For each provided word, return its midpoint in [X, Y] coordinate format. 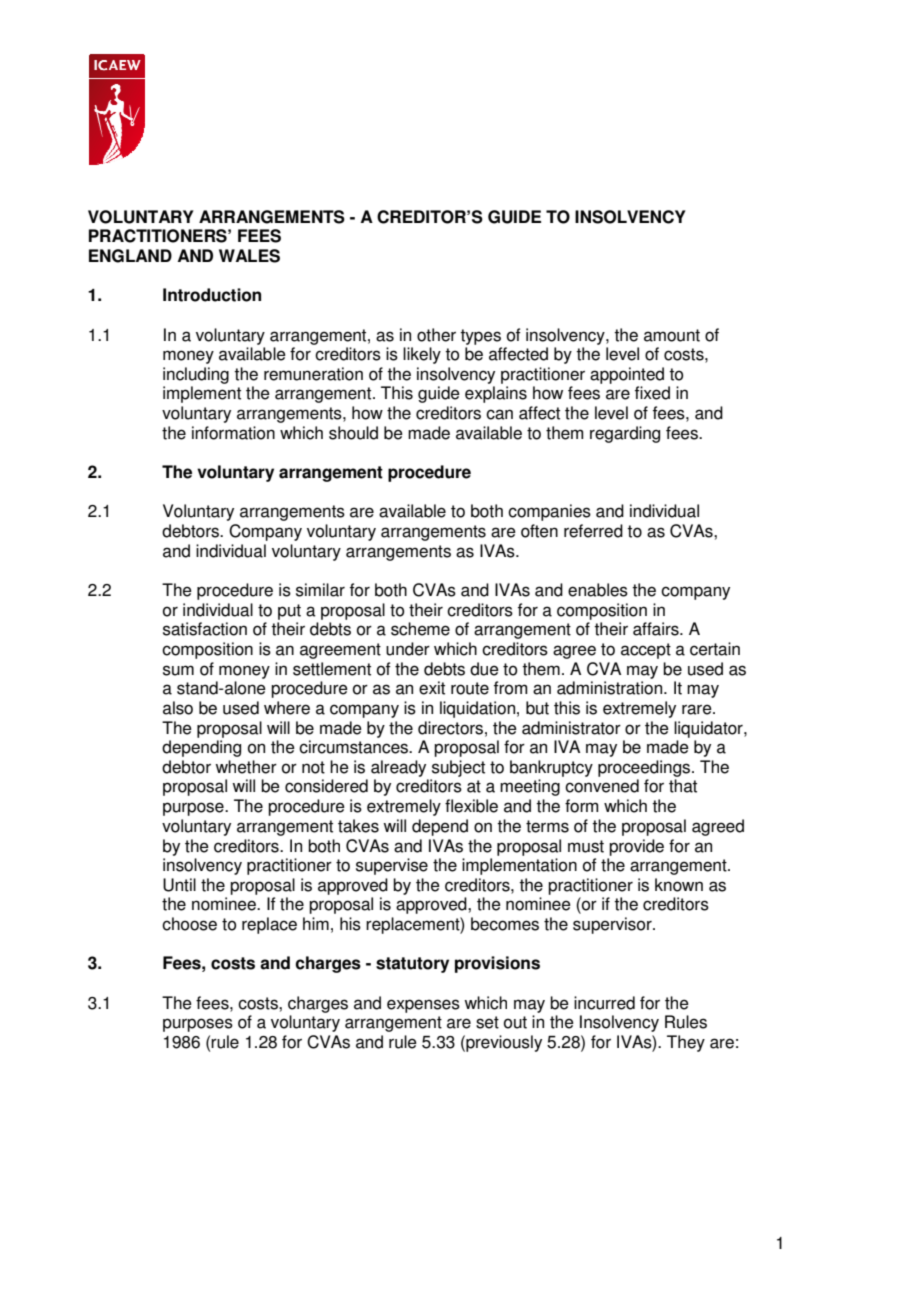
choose [189, 924]
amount [672, 335]
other [436, 335]
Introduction [212, 295]
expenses [423, 1006]
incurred [604, 1003]
